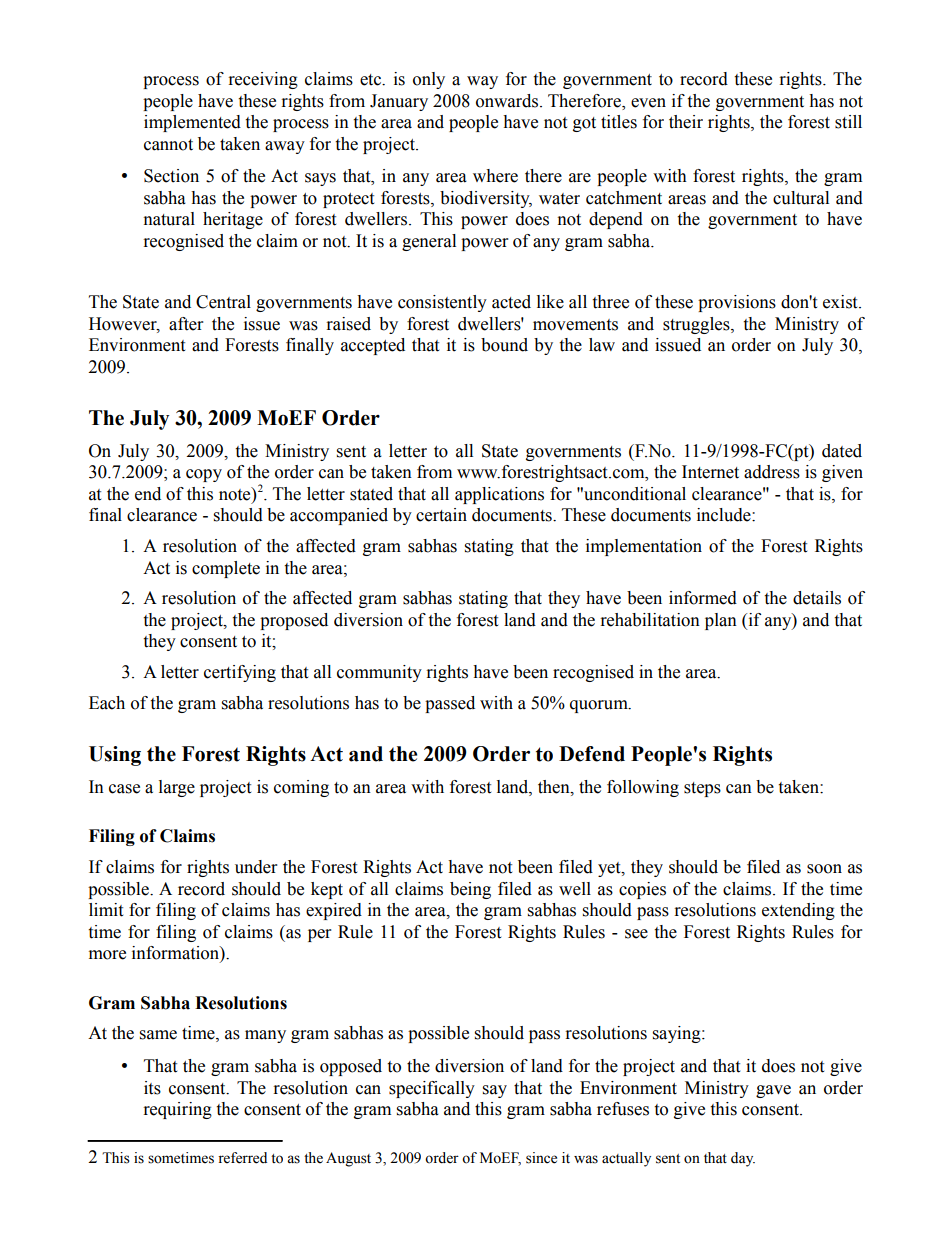  What do you see at coordinates (592, 754) in the screenshot?
I see `Defend` at bounding box center [592, 754].
